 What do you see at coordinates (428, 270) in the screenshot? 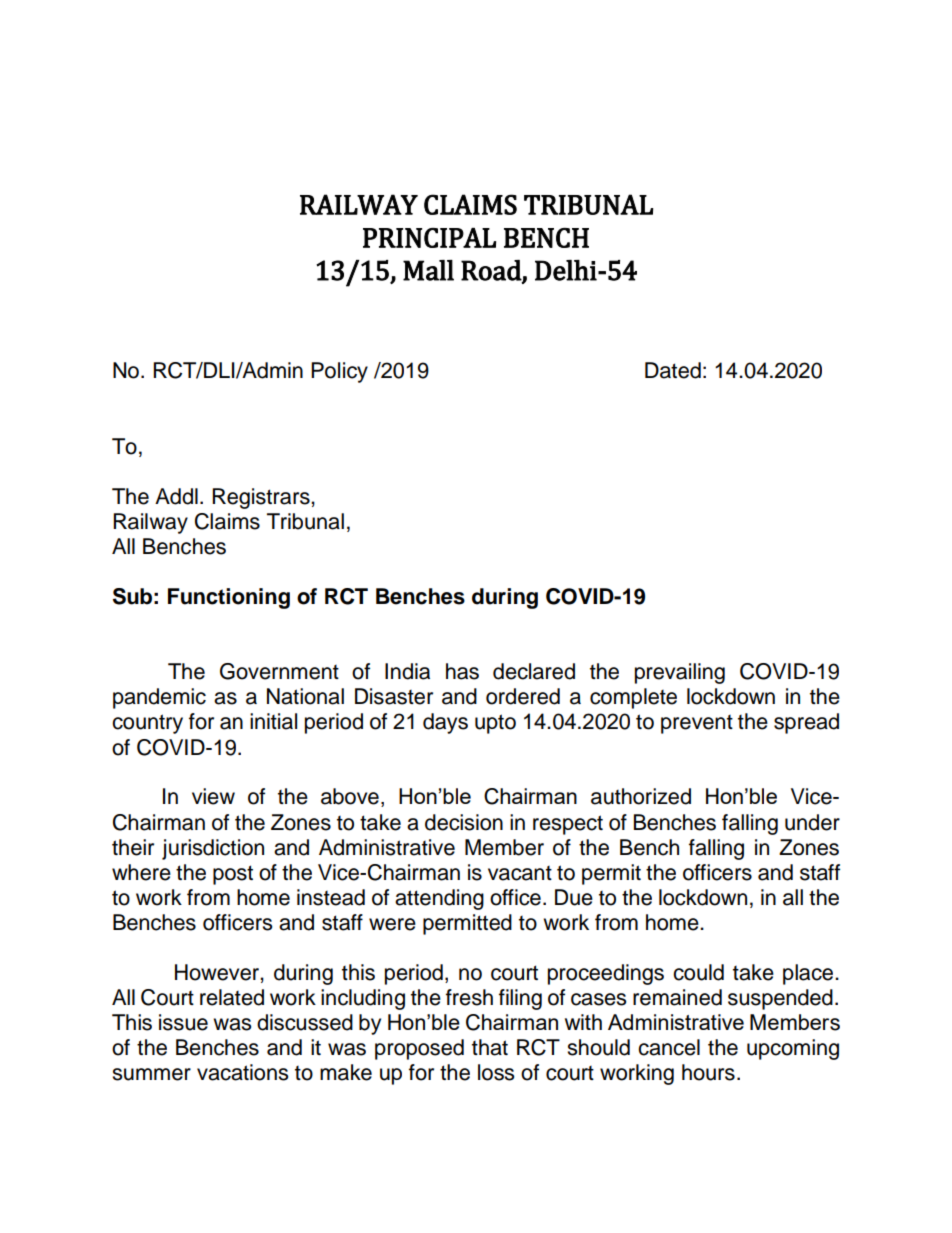
I see `Mall` at bounding box center [428, 270].
